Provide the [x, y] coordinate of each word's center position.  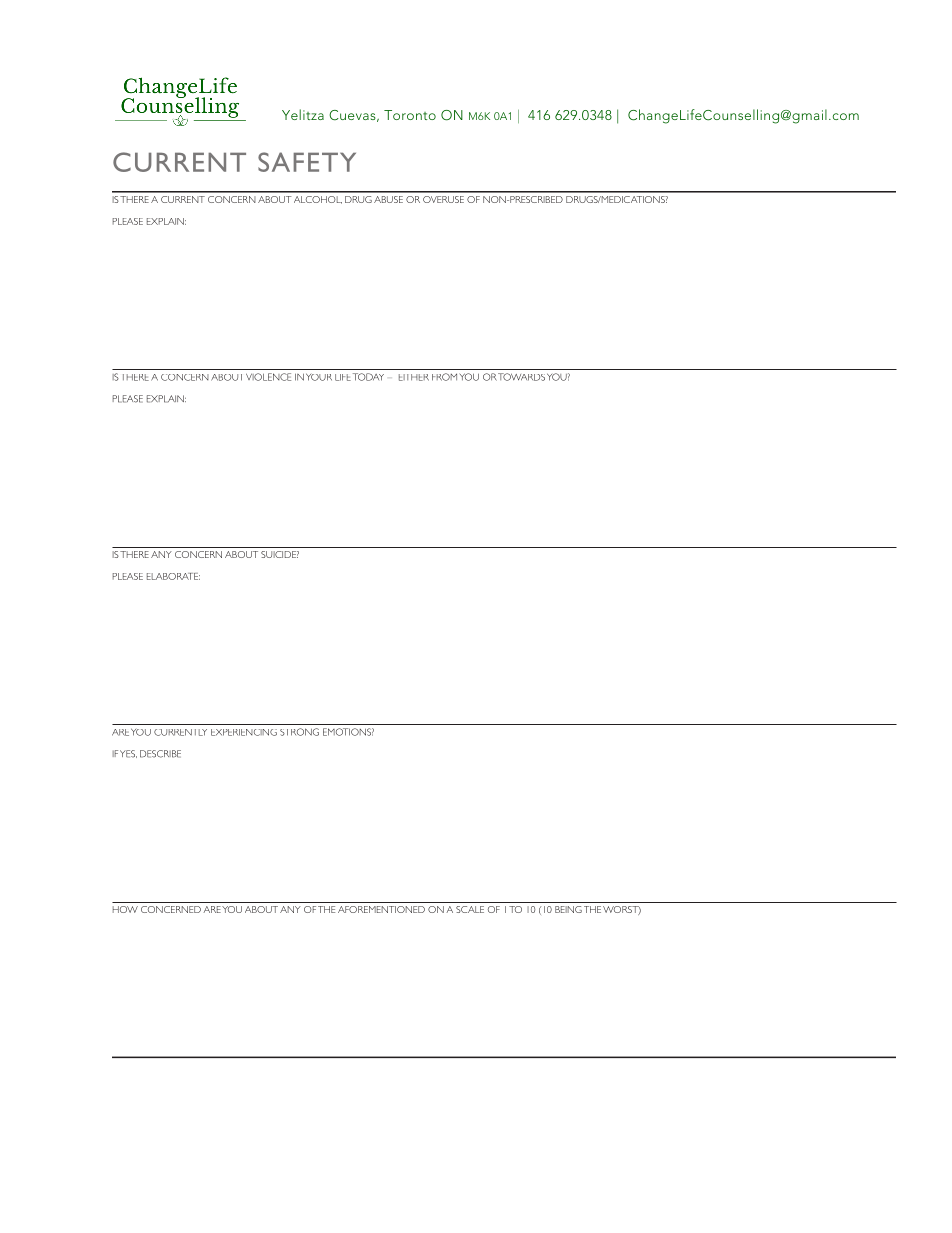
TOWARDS [521, 377]
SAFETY [307, 162]
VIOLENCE [268, 377]
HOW [125, 909]
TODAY [368, 377]
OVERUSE [443, 199]
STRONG [299, 732]
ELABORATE [173, 576]
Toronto [410, 115]
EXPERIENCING [244, 732]
